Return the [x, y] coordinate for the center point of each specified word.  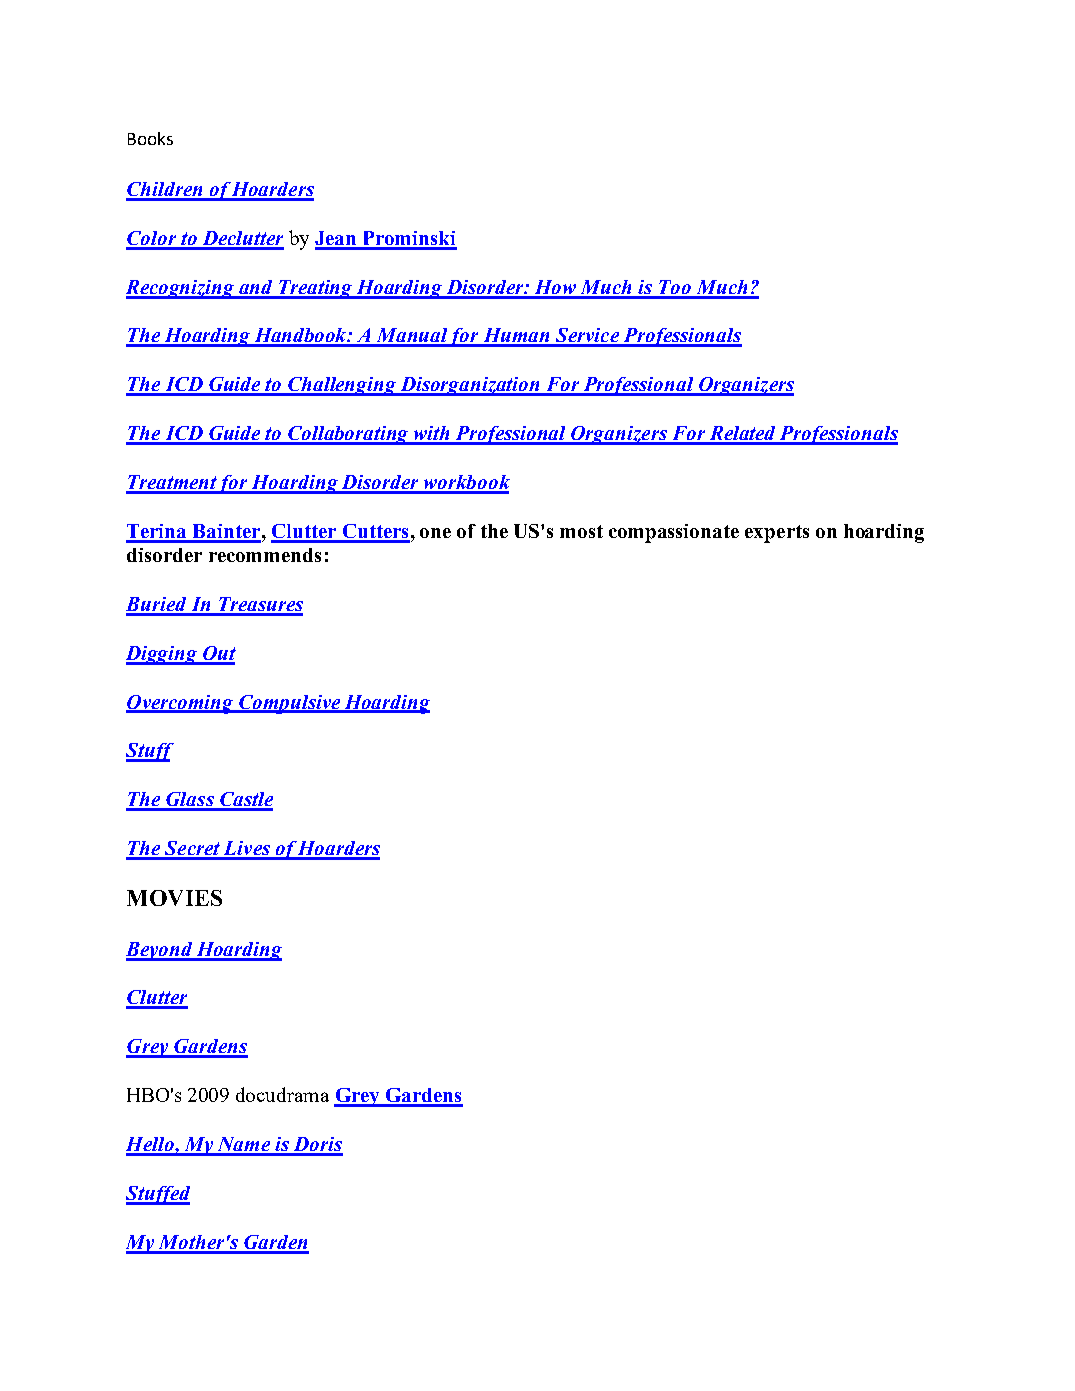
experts [777, 534]
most [581, 531]
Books [150, 138]
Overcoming [181, 704]
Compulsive [290, 704]
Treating [316, 289]
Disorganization [470, 386]
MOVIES [174, 898]
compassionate [674, 533]
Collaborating [349, 435]
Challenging [343, 386]
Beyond [160, 951]
